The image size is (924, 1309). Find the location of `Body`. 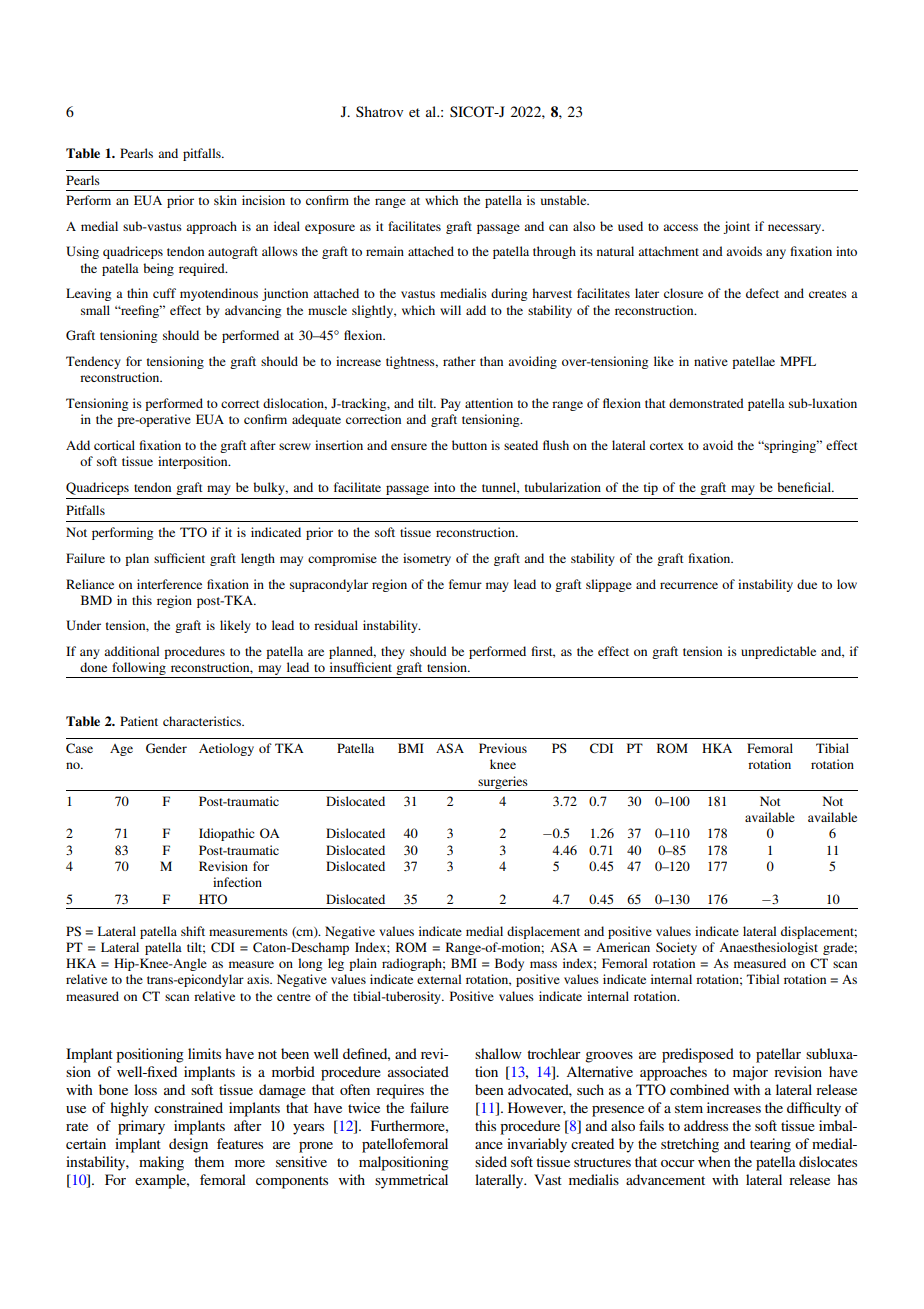

Body is located at coordinates (509, 964).
